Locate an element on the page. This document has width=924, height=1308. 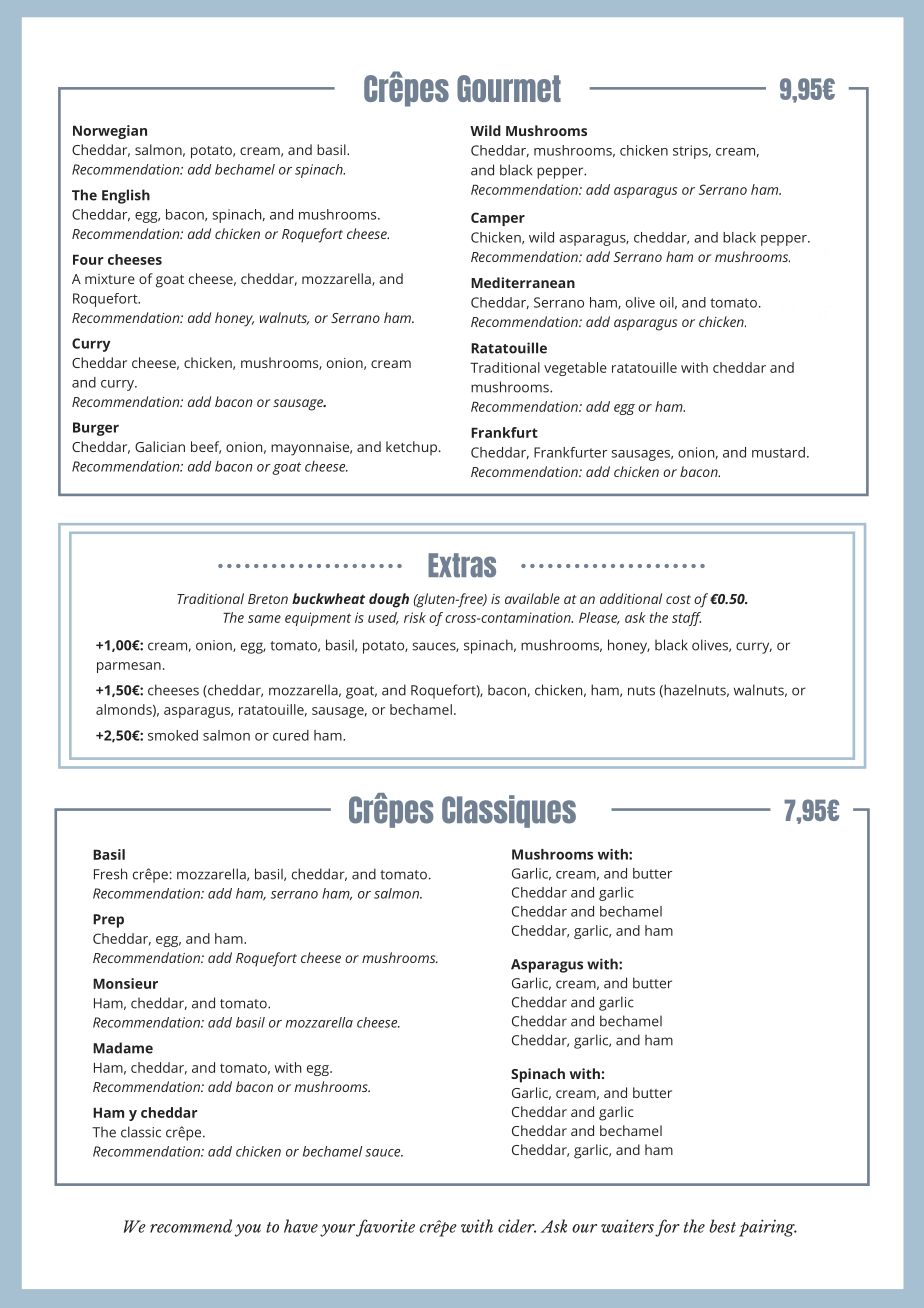
risk is located at coordinates (415, 617).
